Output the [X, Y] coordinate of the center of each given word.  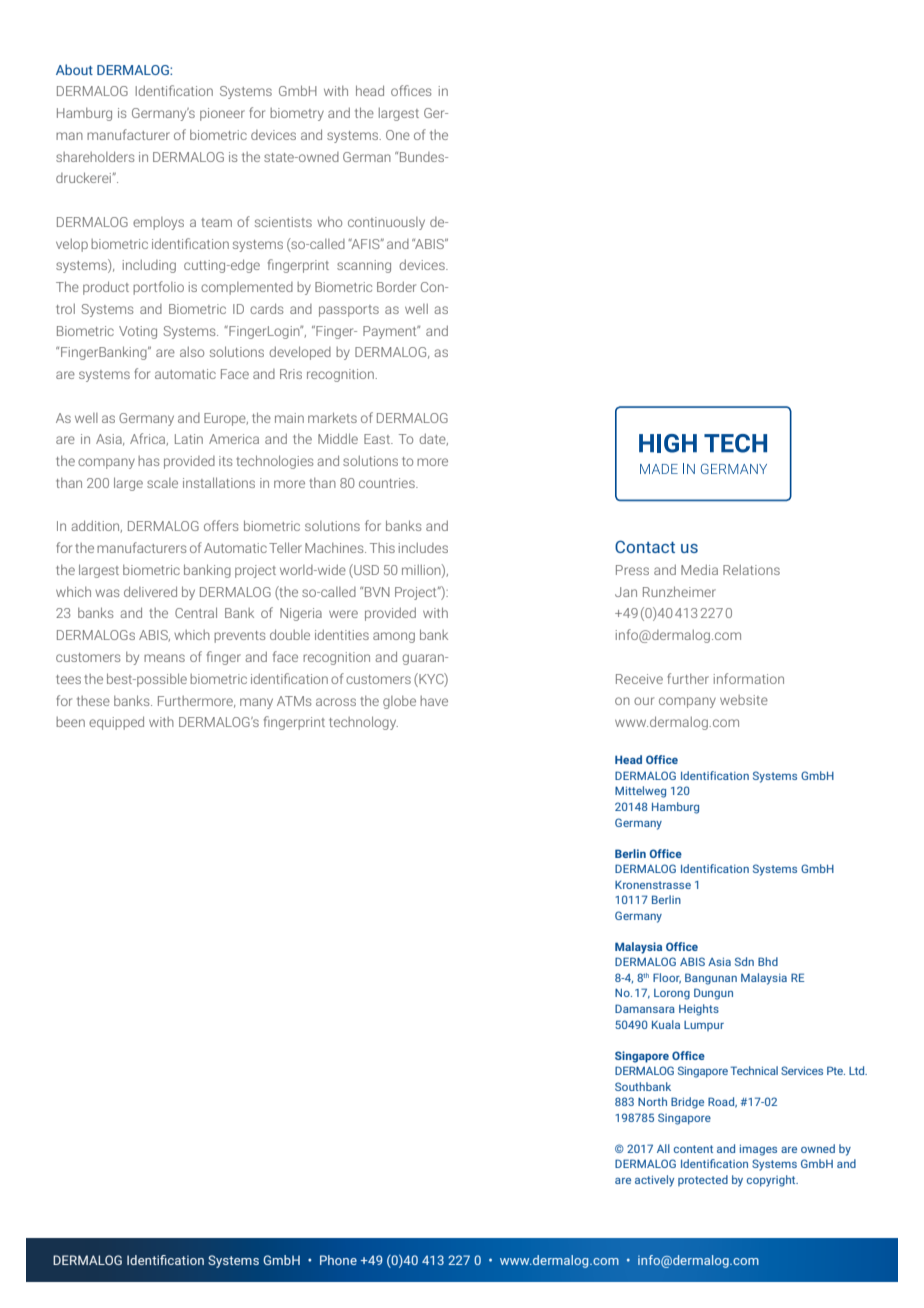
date [433, 439]
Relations [751, 569]
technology [363, 723]
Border [396, 286]
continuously [386, 223]
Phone [338, 1260]
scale [162, 483]
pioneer [222, 114]
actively [654, 1181]
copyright [772, 1181]
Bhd [768, 961]
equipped [116, 723]
